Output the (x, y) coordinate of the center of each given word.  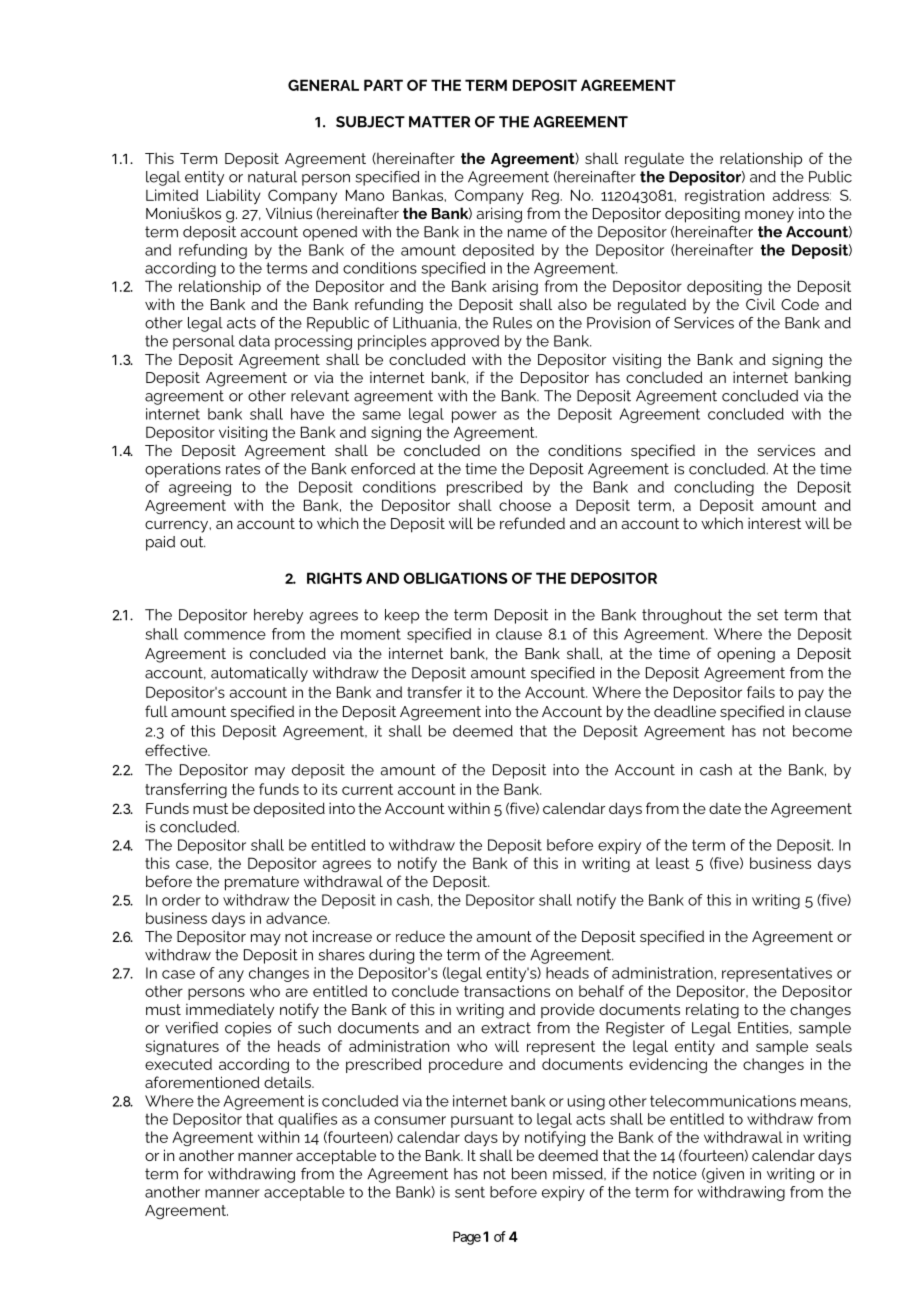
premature (262, 883)
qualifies (307, 1120)
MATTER (439, 122)
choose (525, 505)
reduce (420, 936)
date (725, 808)
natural (272, 177)
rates (243, 469)
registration (724, 196)
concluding (714, 488)
